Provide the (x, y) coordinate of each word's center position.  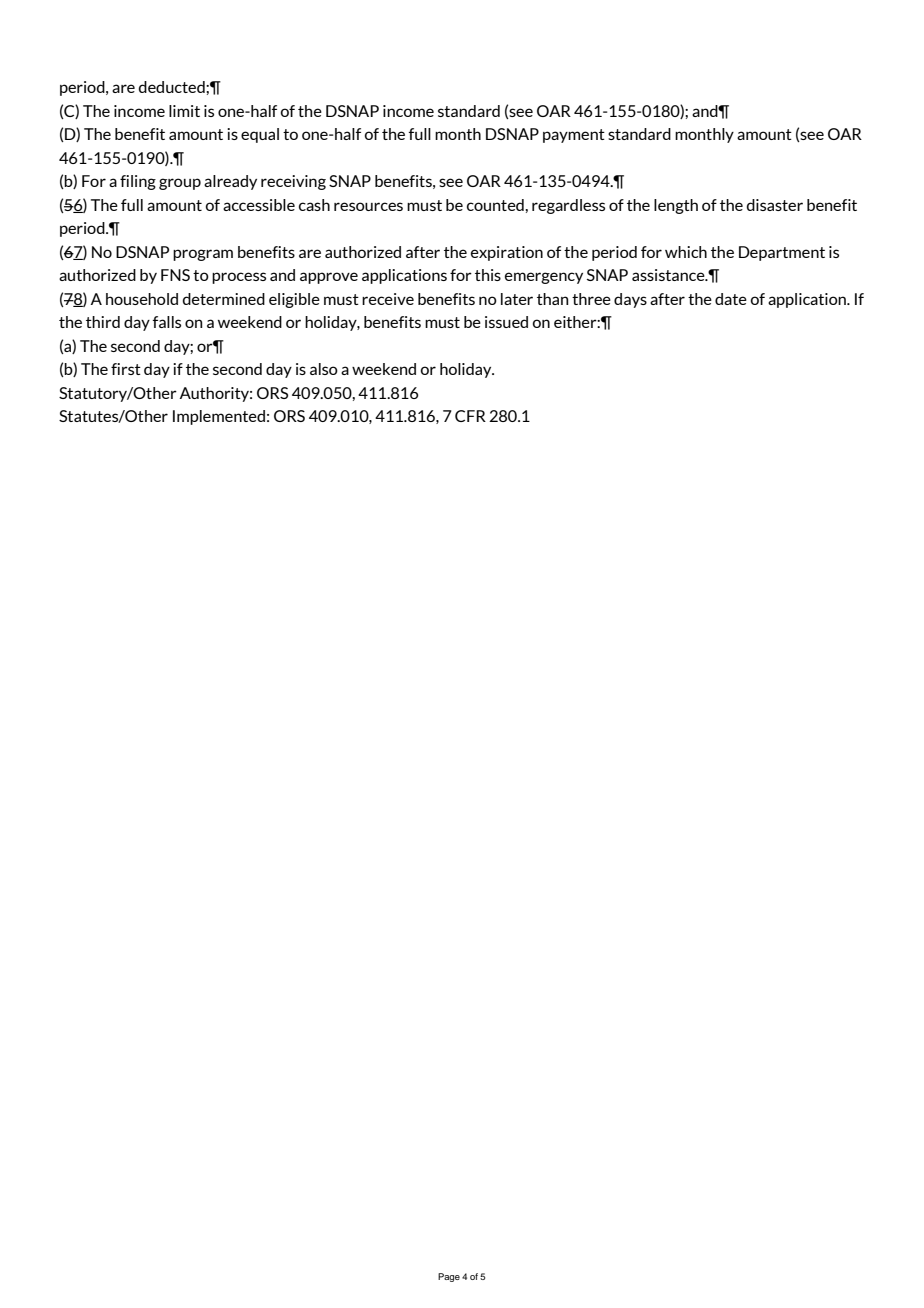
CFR (470, 416)
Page (449, 1277)
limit (184, 111)
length (676, 206)
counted (496, 205)
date (731, 299)
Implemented (219, 417)
